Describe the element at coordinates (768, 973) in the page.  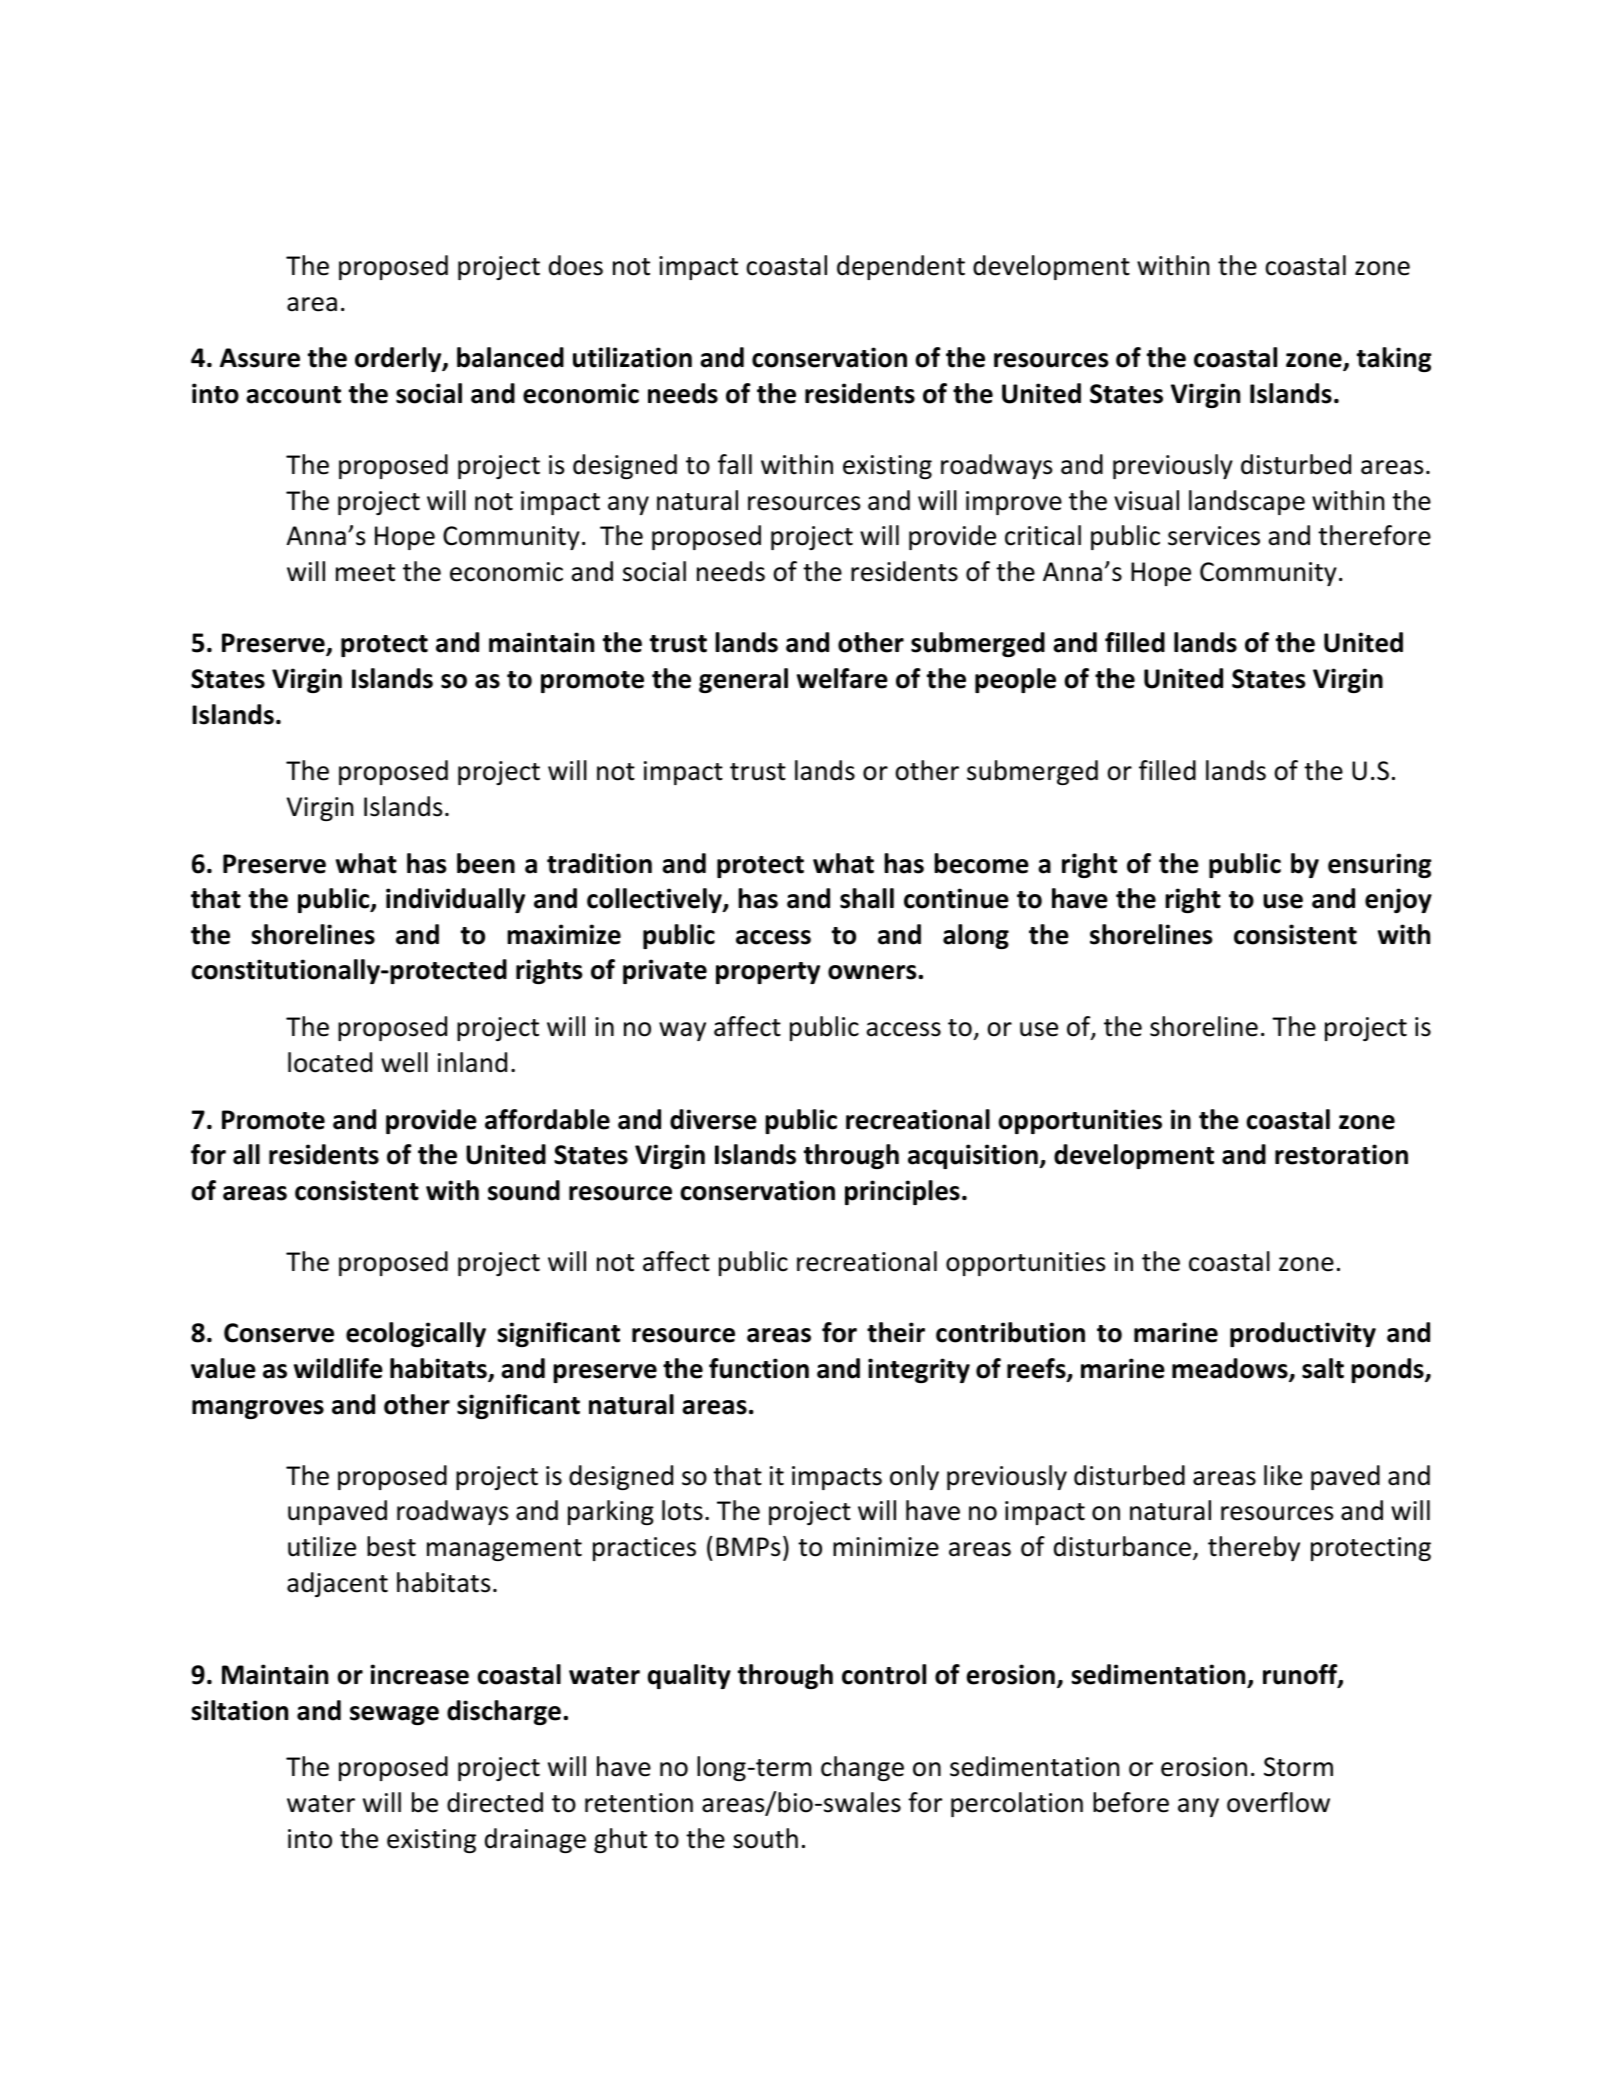
I see `property` at that location.
